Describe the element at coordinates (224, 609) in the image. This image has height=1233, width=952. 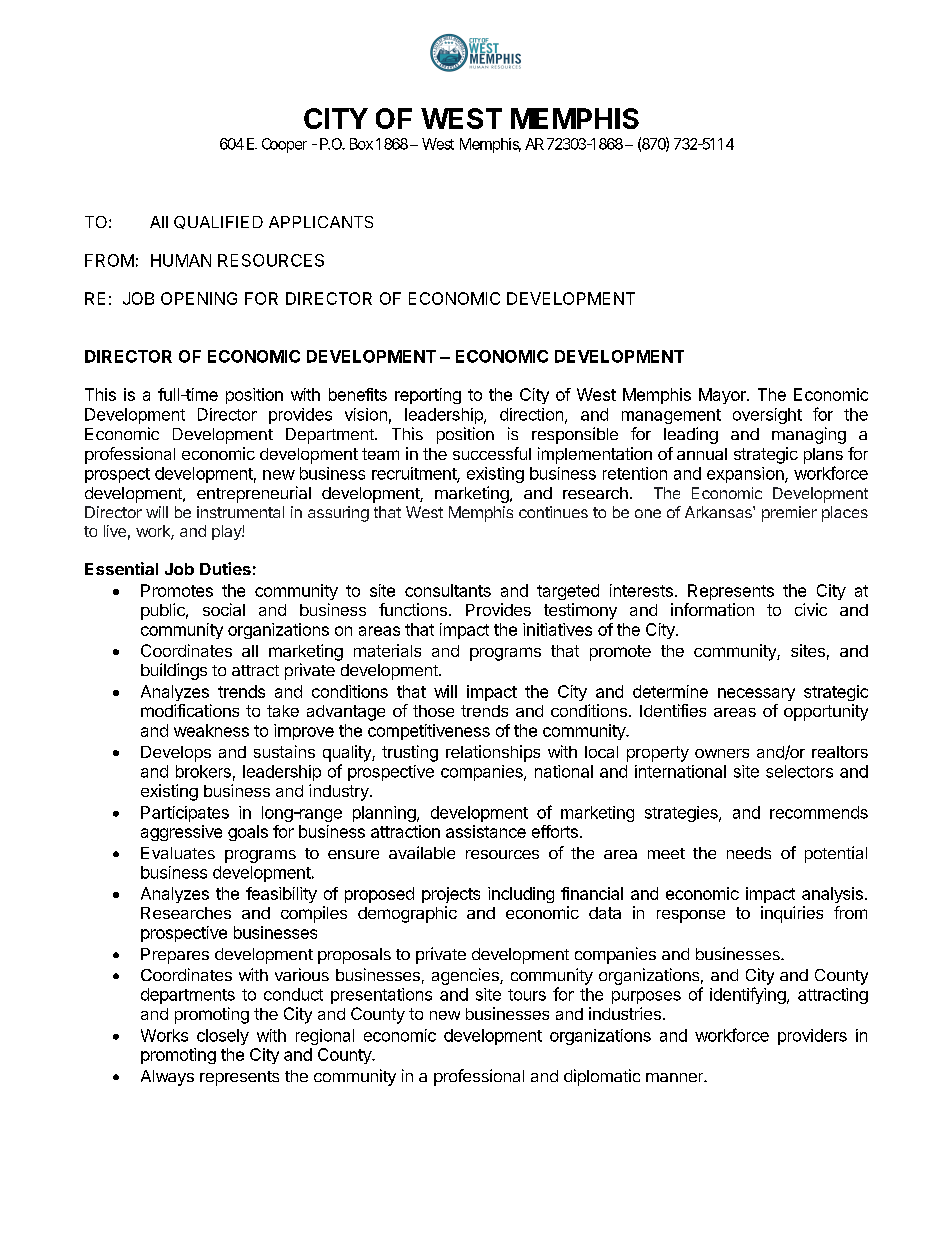
I see `social` at that location.
